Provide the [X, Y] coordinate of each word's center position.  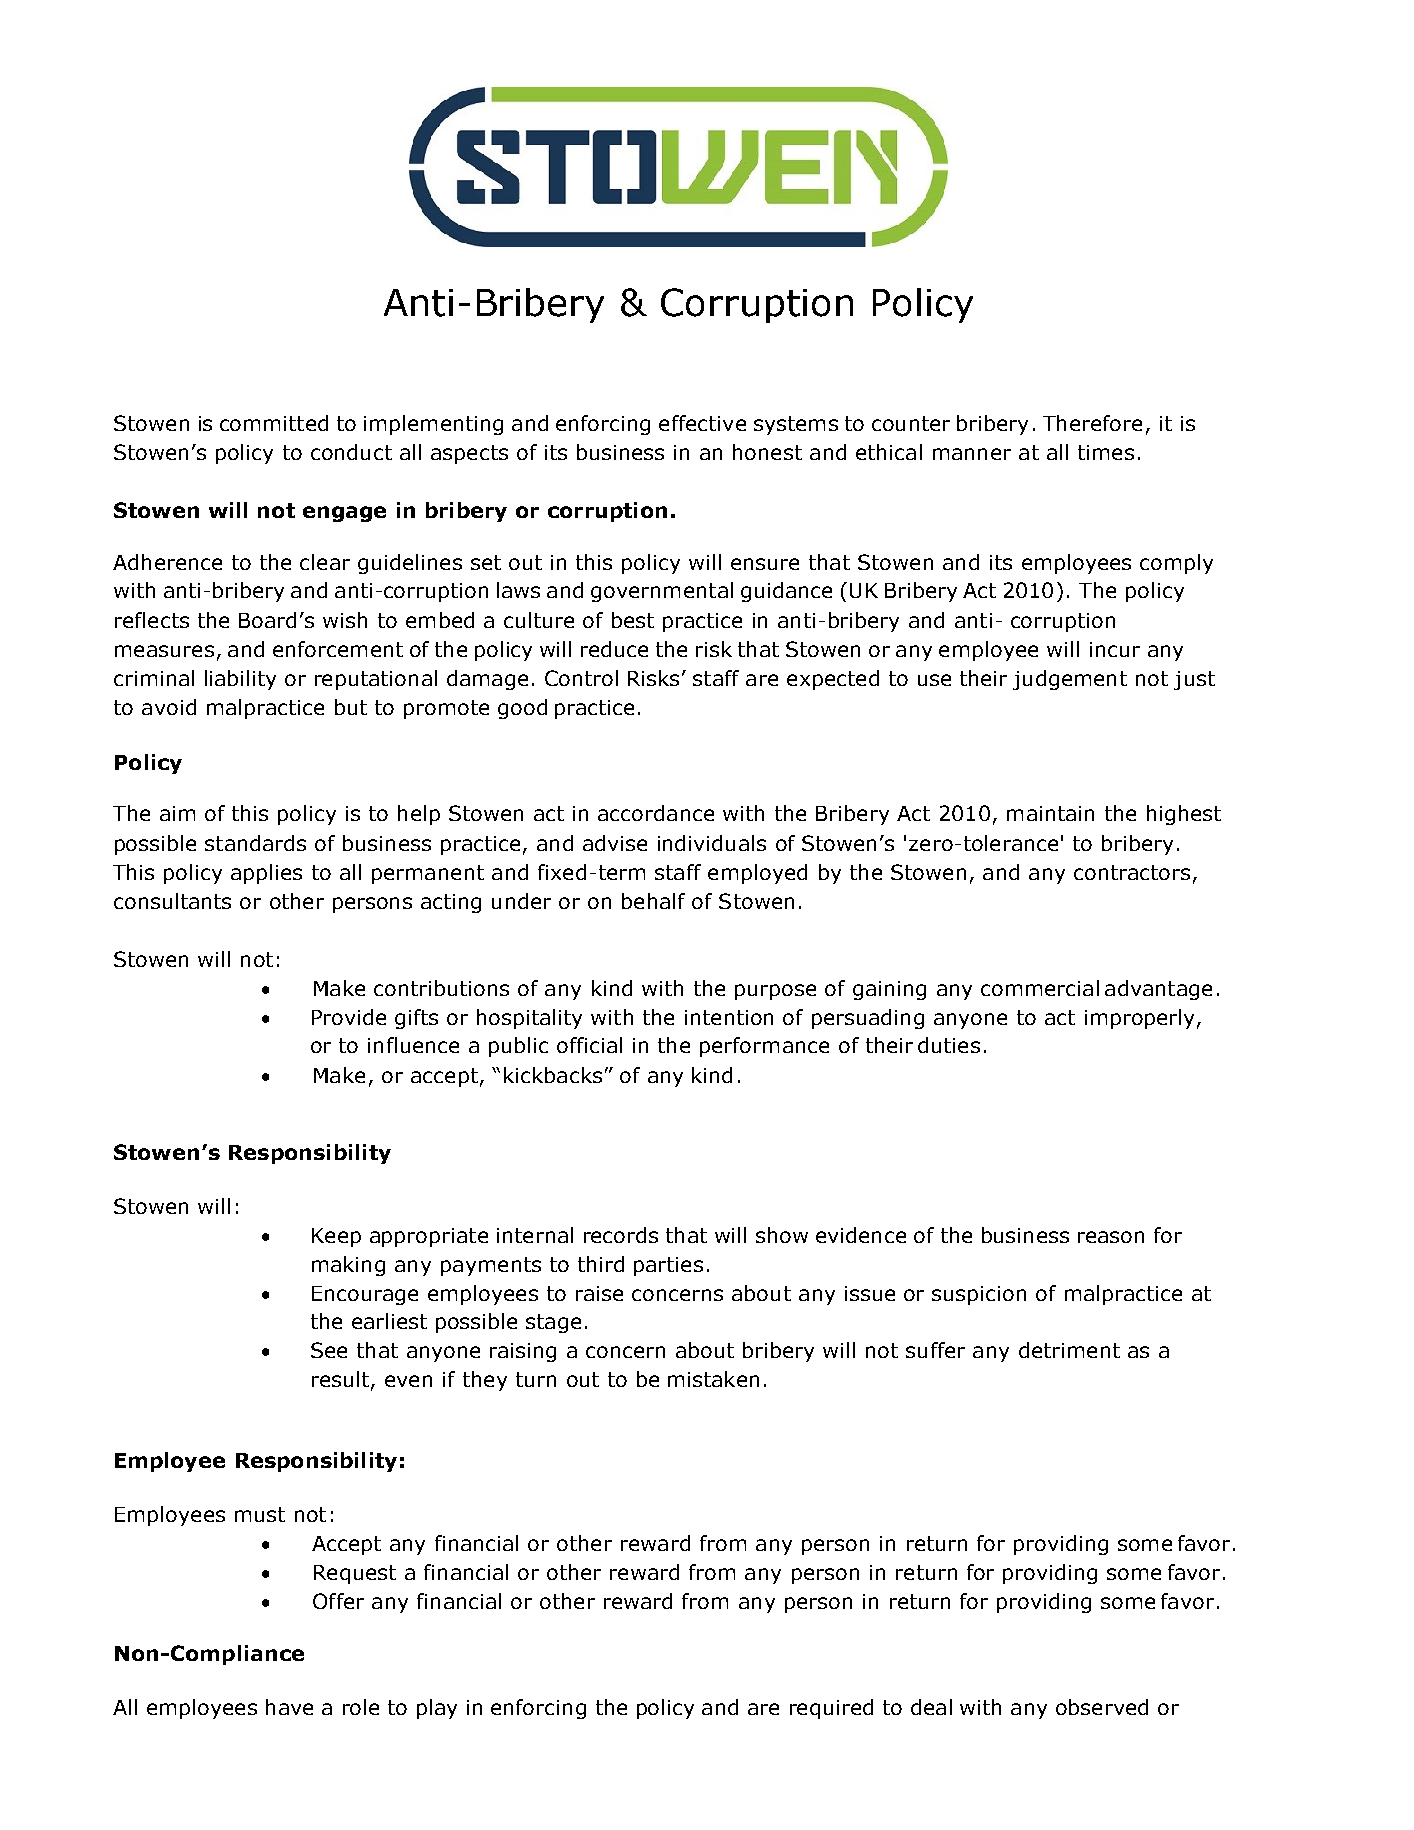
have [289, 1707]
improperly [1139, 1019]
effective [702, 423]
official [589, 1045]
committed [274, 423]
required [831, 1709]
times [1106, 452]
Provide [349, 1017]
